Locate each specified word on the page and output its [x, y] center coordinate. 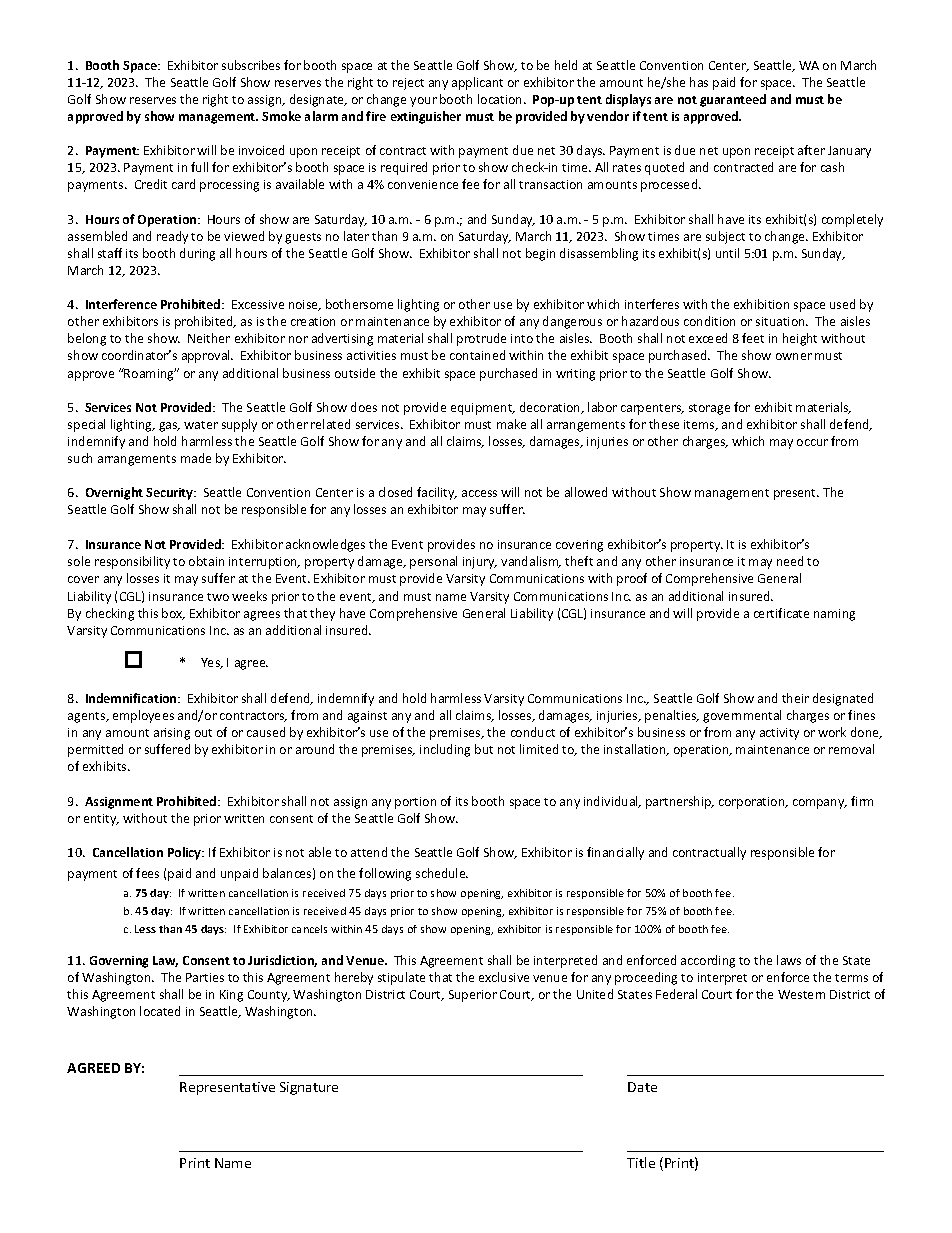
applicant [477, 83]
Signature [309, 1088]
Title [641, 1162]
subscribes [251, 65]
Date [642, 1087]
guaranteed [733, 100]
